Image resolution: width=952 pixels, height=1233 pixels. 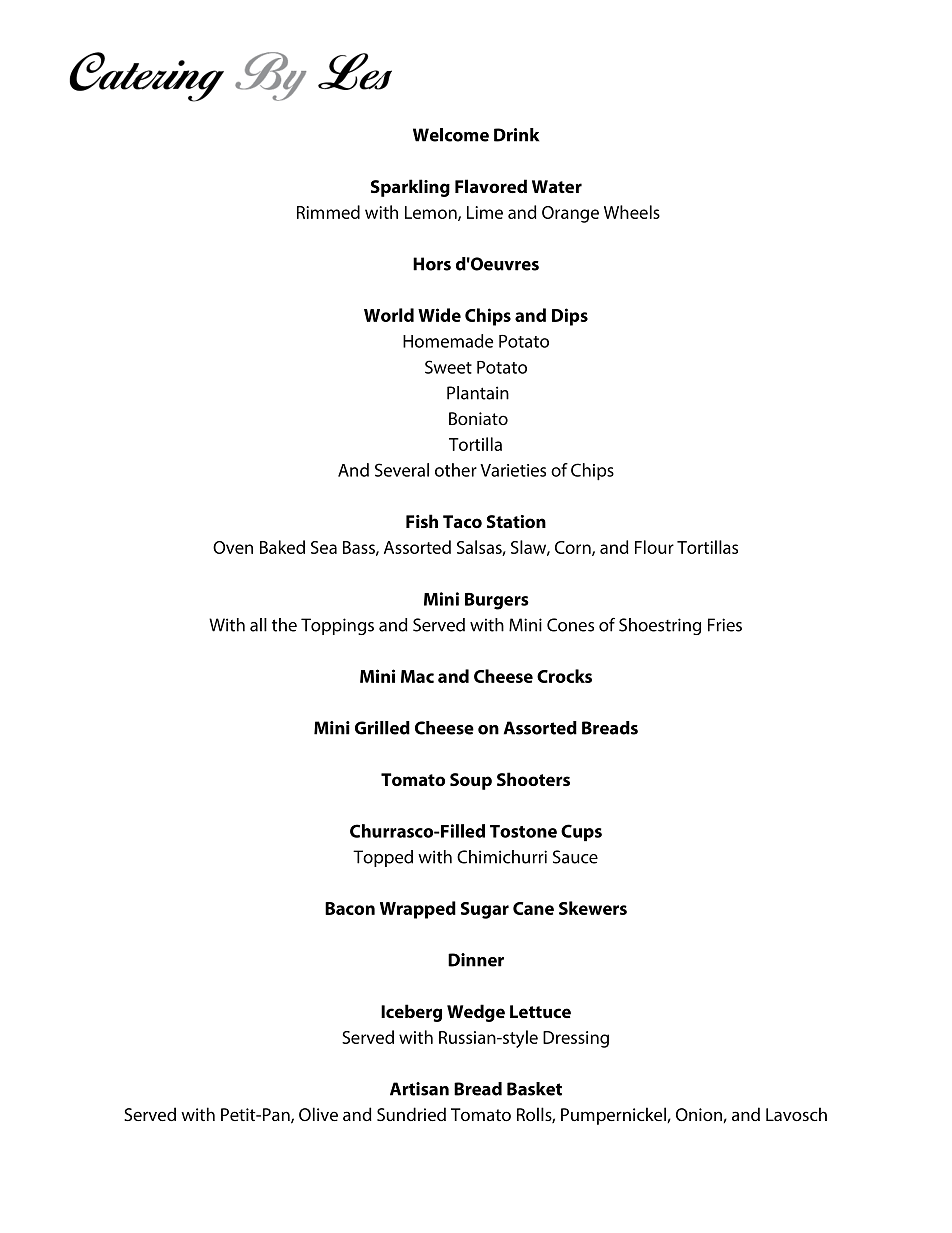 I want to click on Flavored, so click(x=491, y=186).
